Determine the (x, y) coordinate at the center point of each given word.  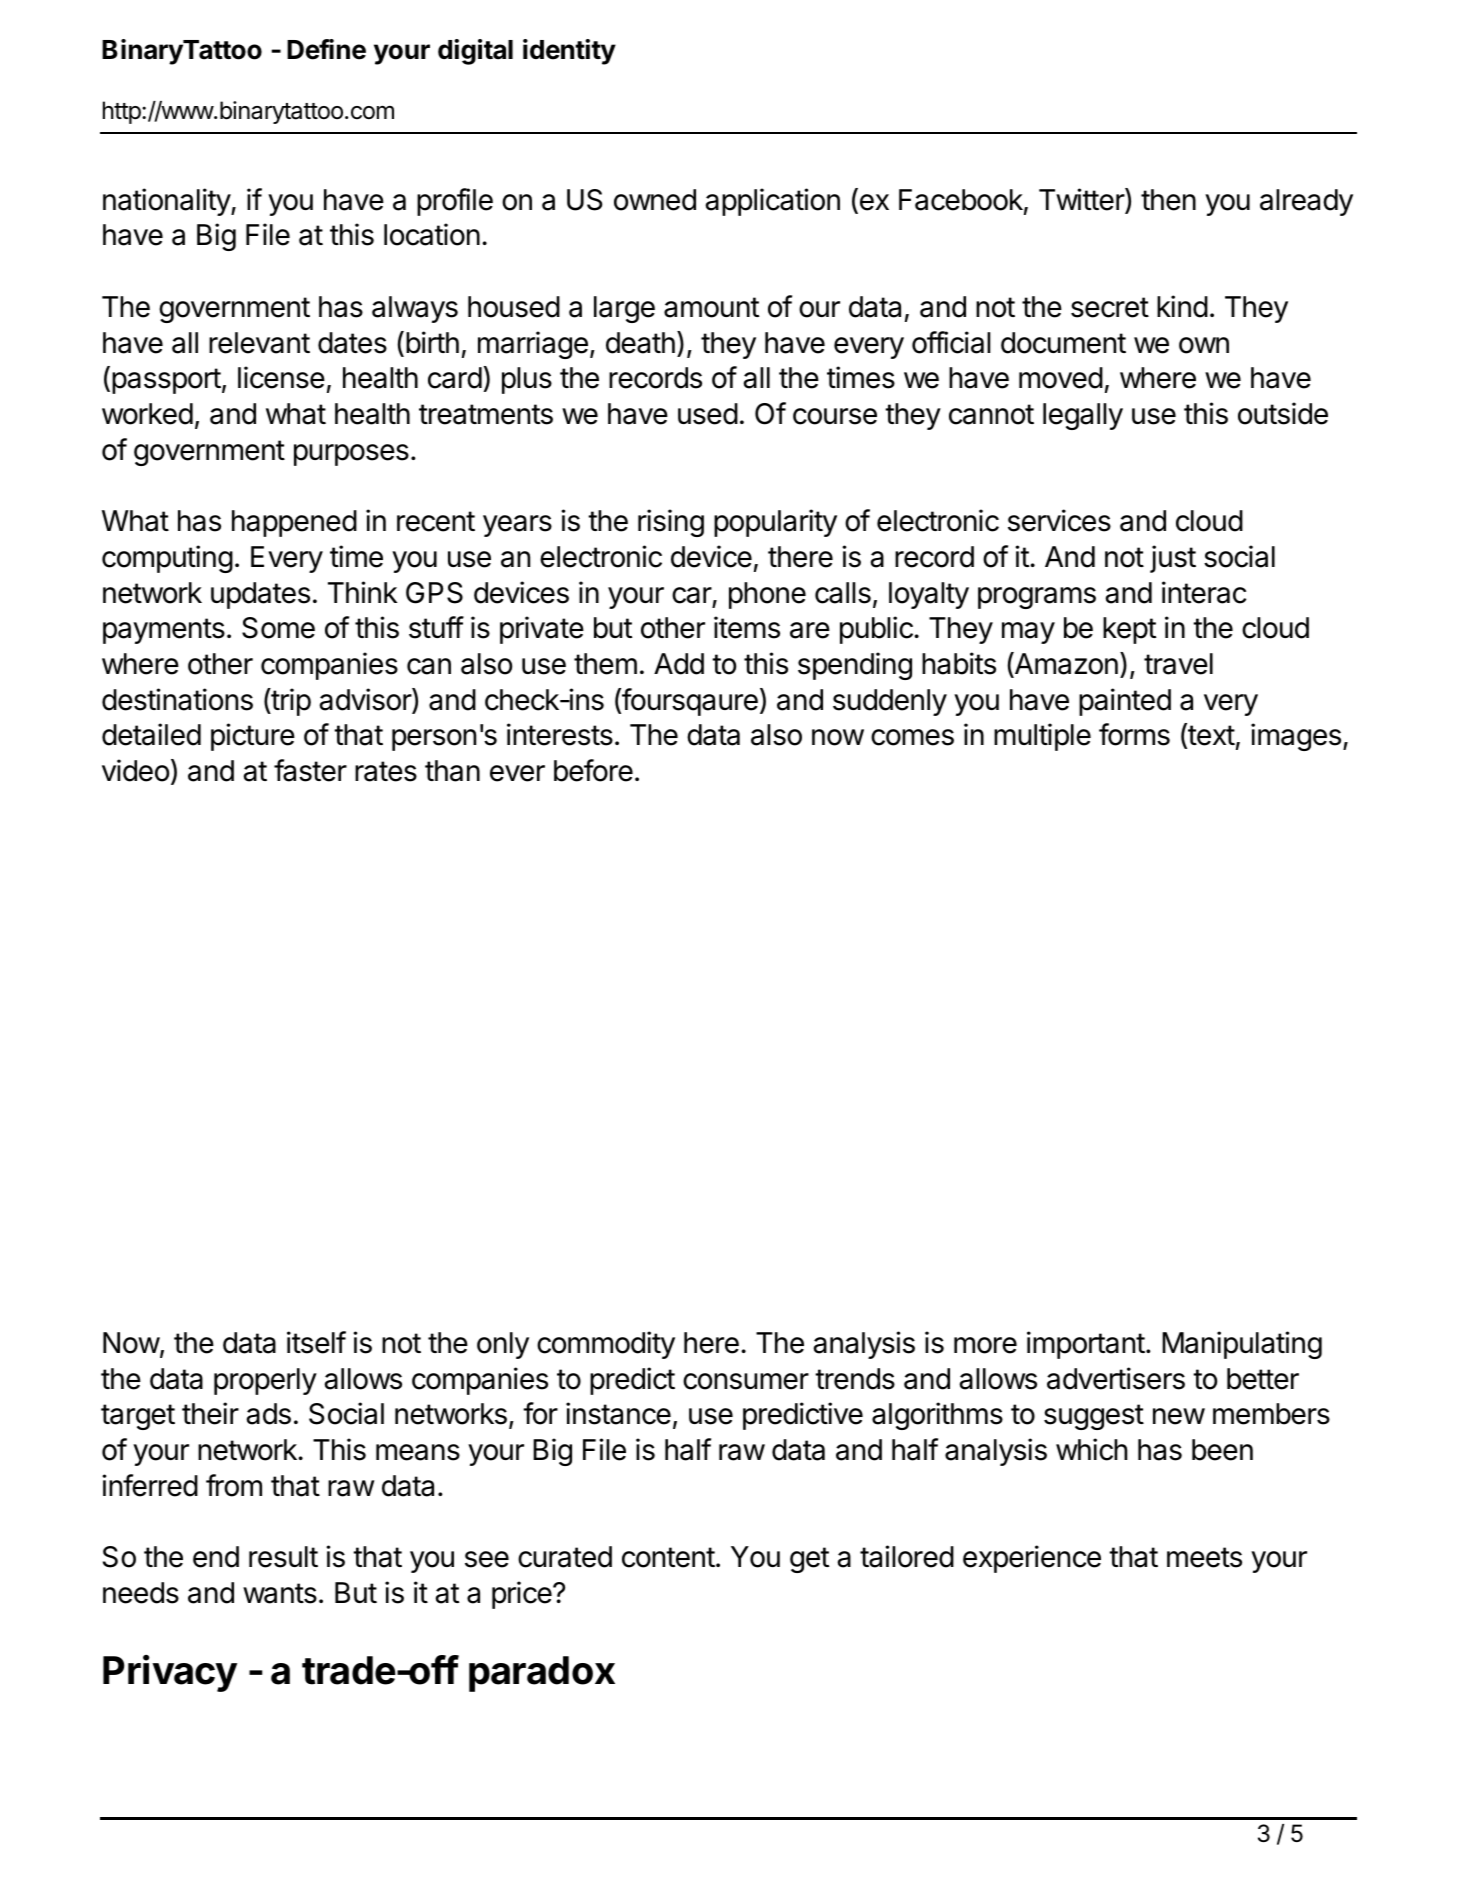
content (668, 1557)
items (747, 627)
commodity (606, 1345)
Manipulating (1242, 1345)
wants (280, 1593)
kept (1129, 630)
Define (326, 49)
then (1168, 200)
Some (278, 628)
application (772, 202)
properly (265, 1381)
